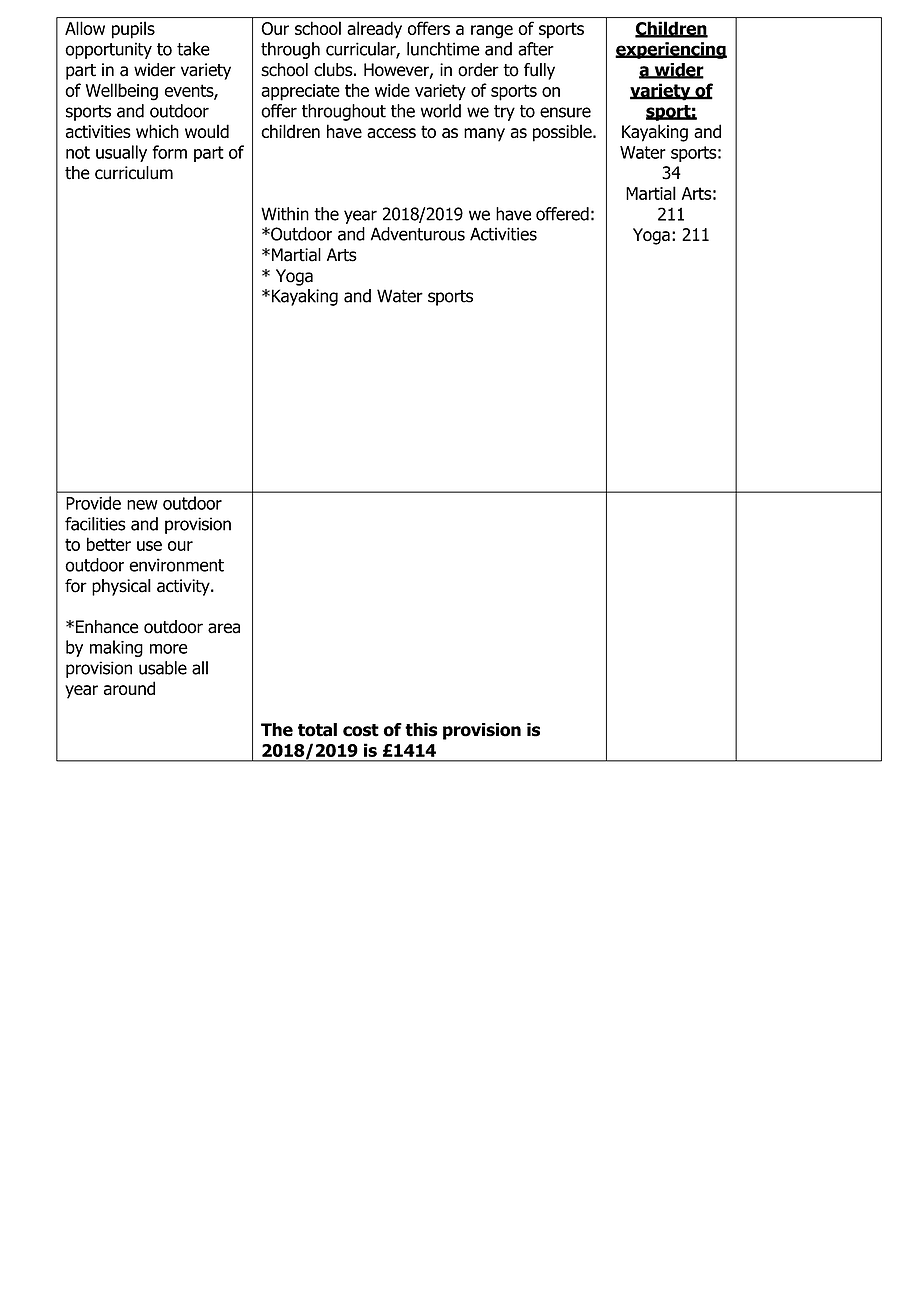 This screenshot has width=924, height=1307. Describe the element at coordinates (536, 49) in the screenshot. I see `after` at that location.
